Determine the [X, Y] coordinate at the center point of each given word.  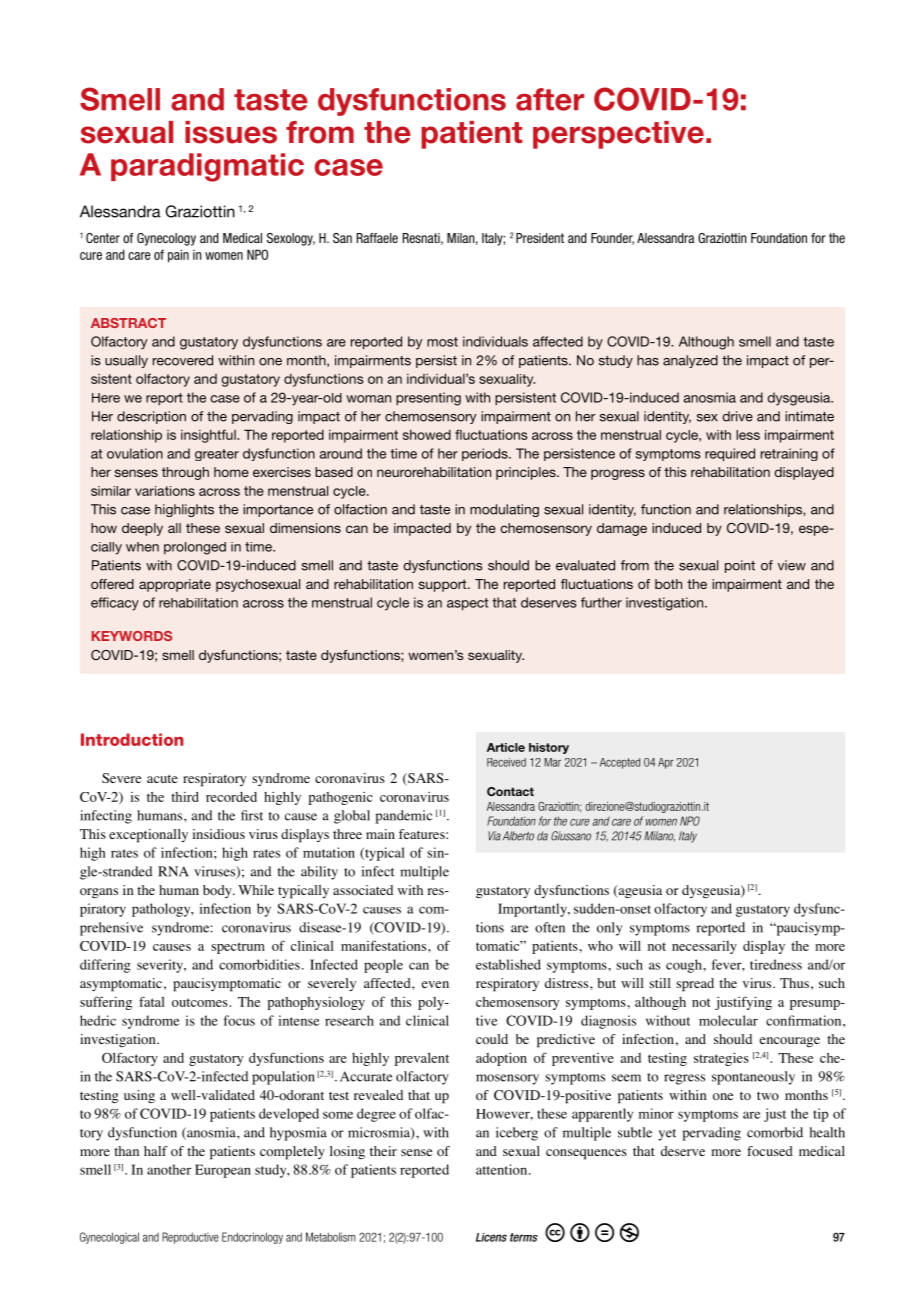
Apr [666, 763]
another [169, 1169]
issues [231, 132]
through [185, 473]
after [550, 99]
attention [503, 1169]
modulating [504, 510]
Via [494, 836]
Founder [612, 239]
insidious [219, 834]
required [730, 455]
